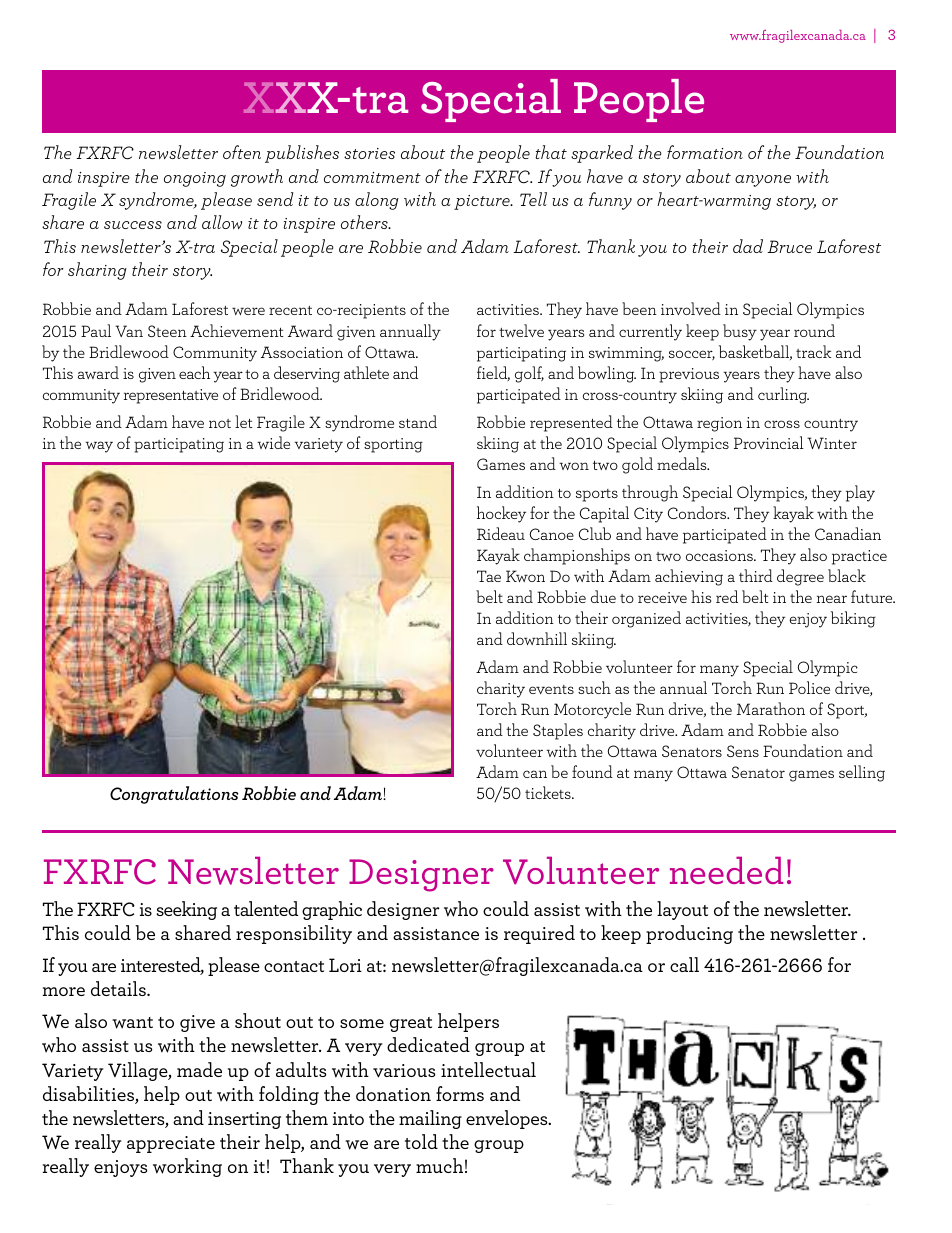 The width and height of the page is (952, 1233). Describe the element at coordinates (195, 179) in the page. I see `ongoing` at that location.
